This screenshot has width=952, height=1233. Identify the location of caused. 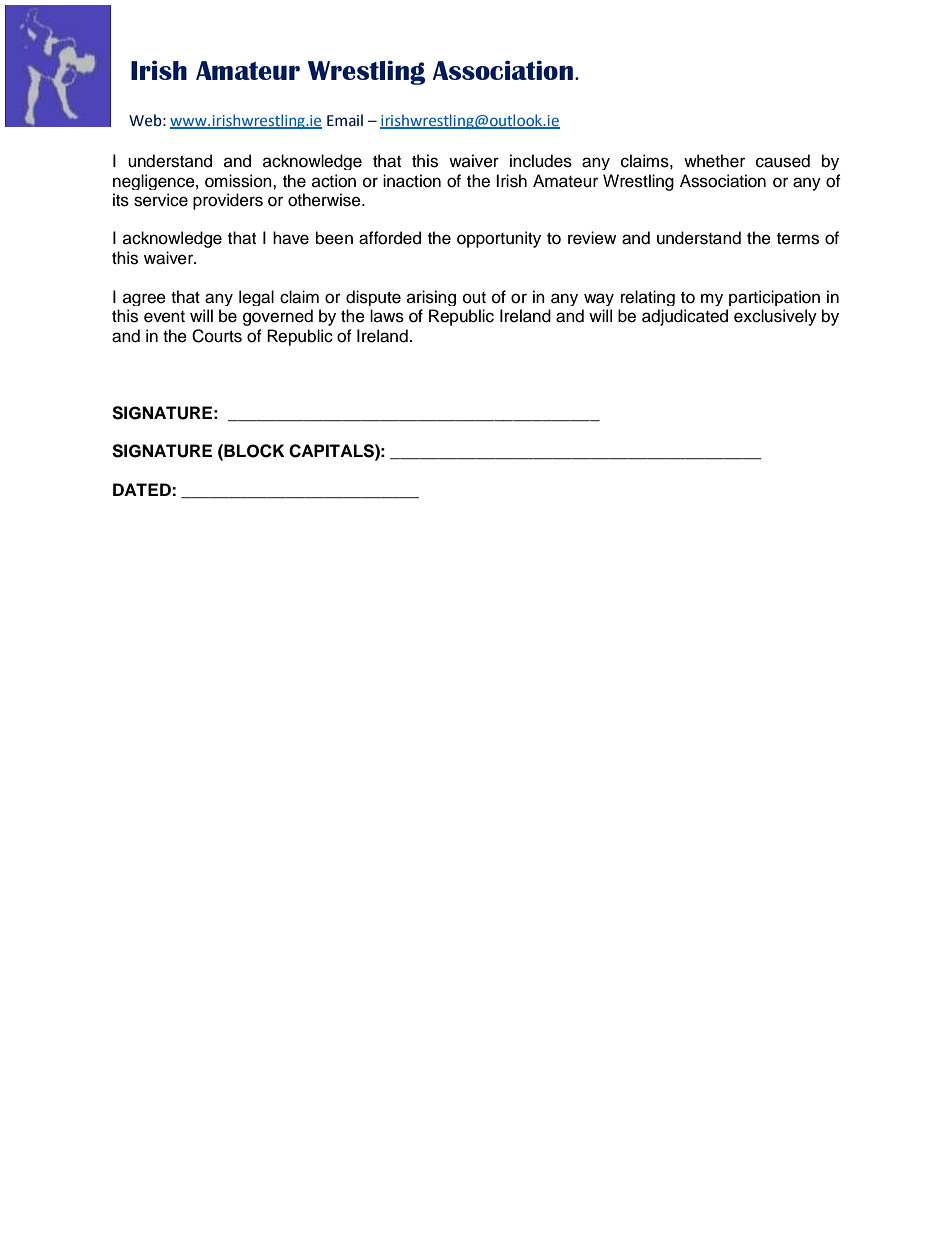
(783, 161).
